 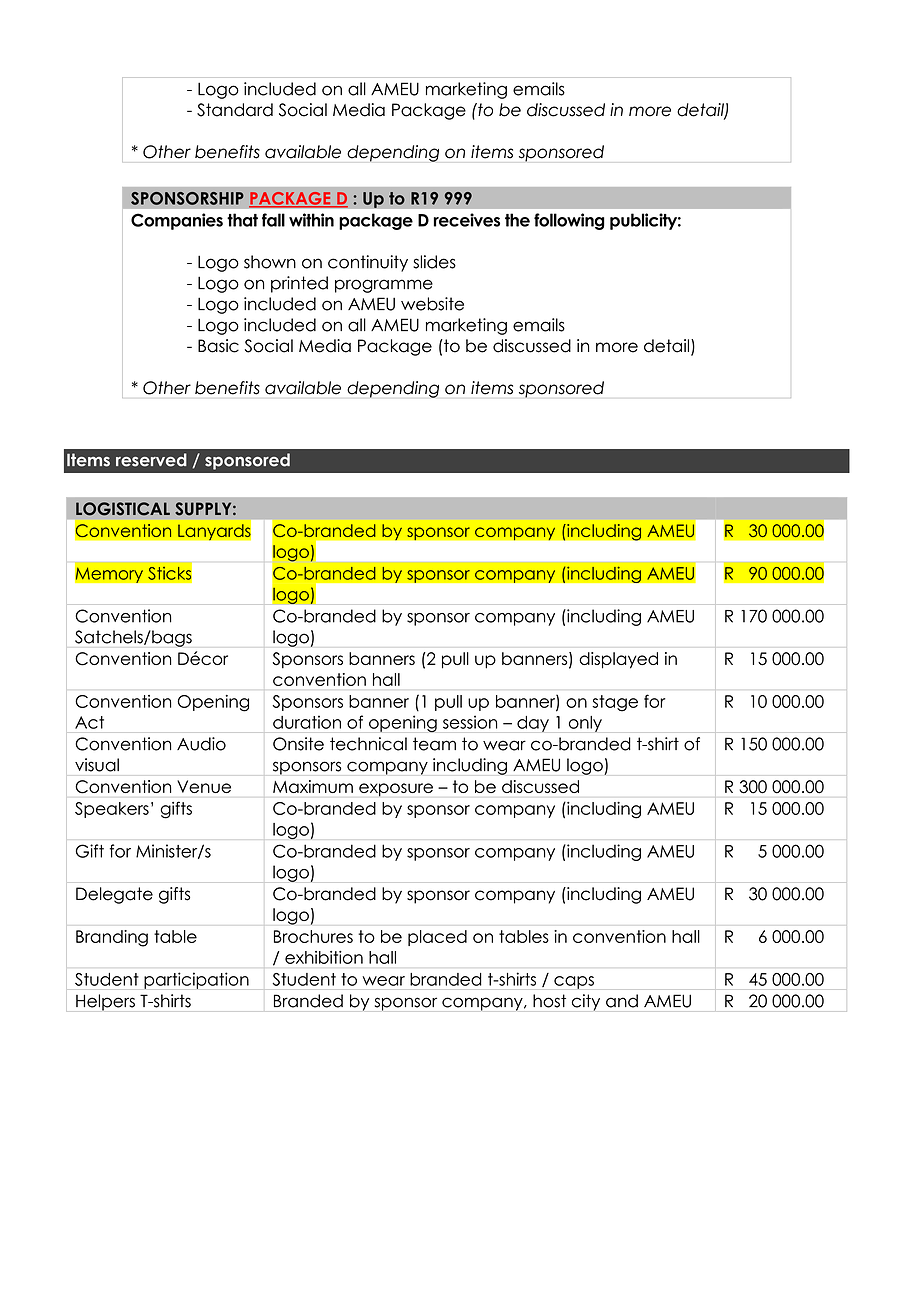 I want to click on Basic, so click(x=218, y=346).
